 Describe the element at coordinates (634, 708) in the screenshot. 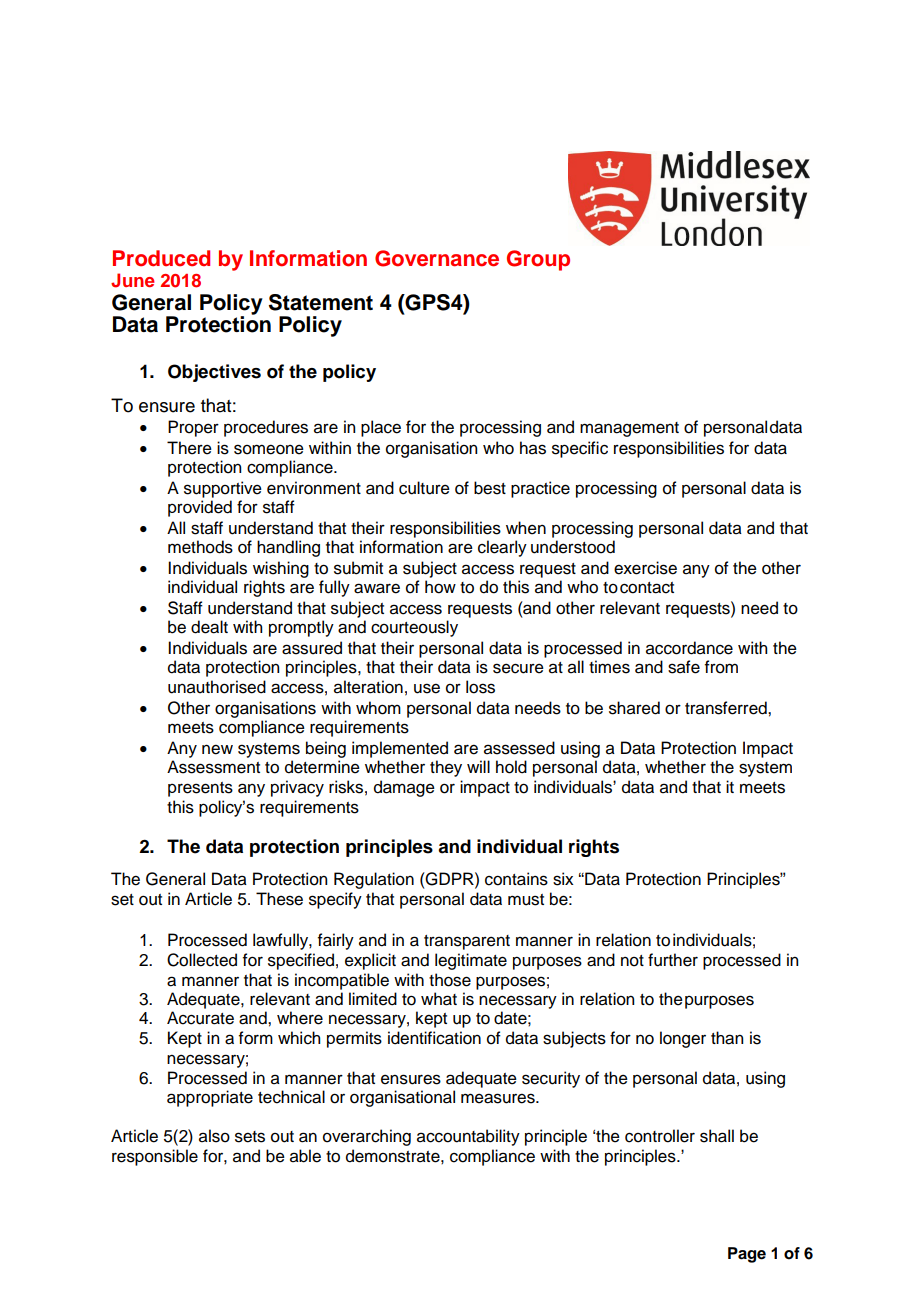

I see `shared` at that location.
